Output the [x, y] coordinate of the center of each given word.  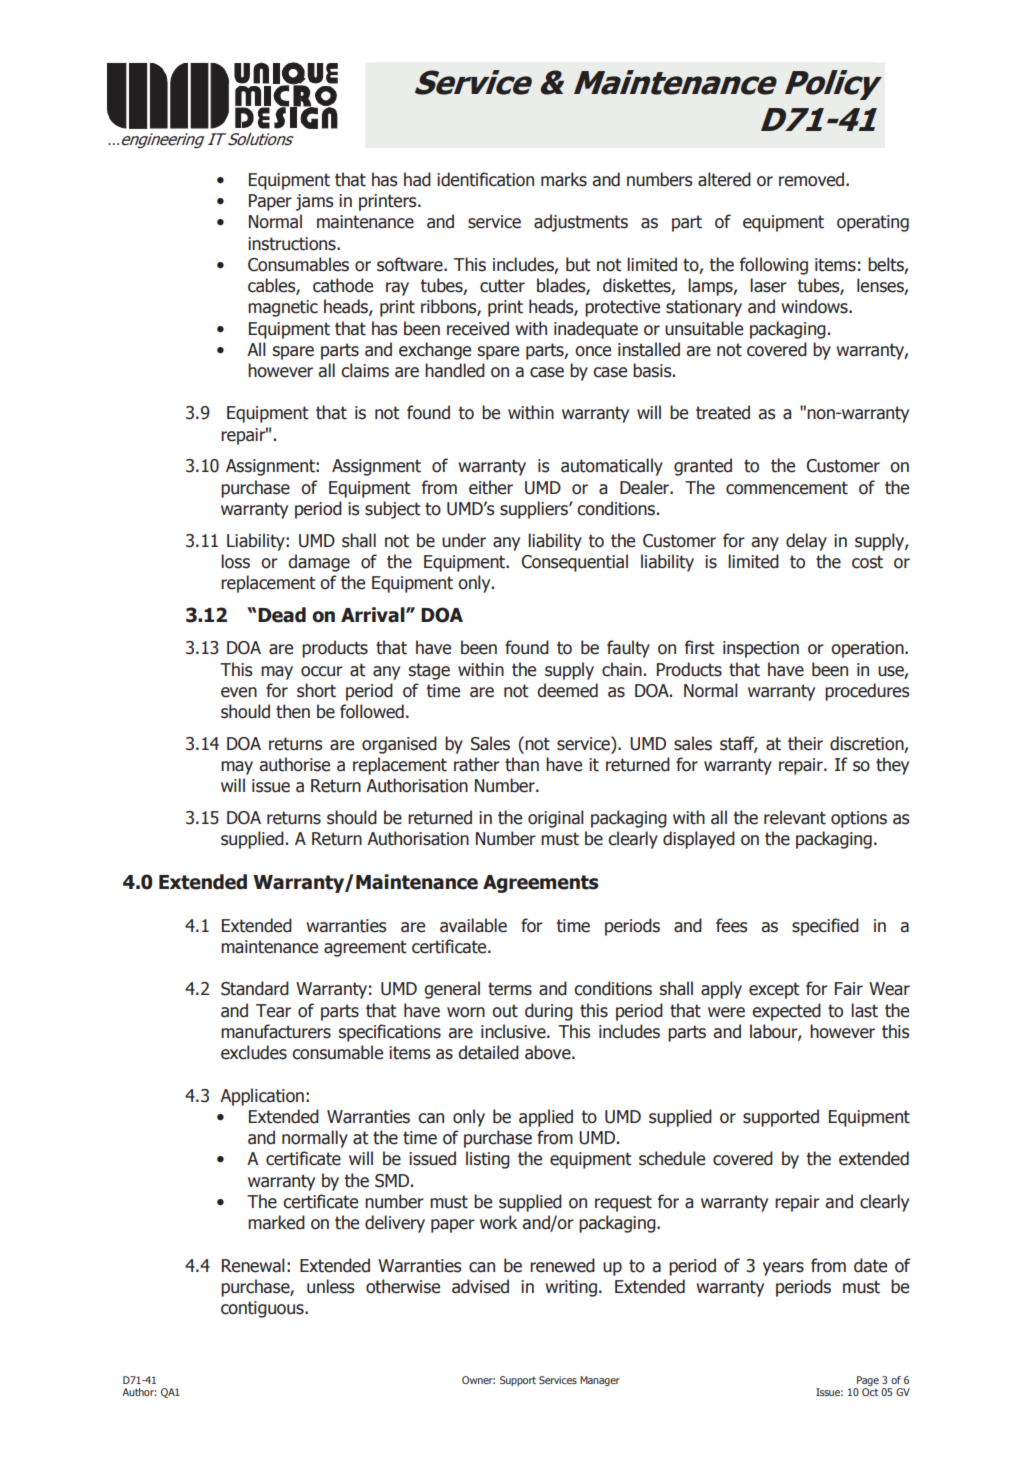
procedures [867, 692]
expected [786, 1012]
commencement [787, 488]
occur [322, 671]
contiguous [263, 1309]
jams [314, 202]
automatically [612, 467]
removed [813, 179]
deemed [567, 690]
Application [262, 1097]
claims [365, 370]
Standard [255, 988]
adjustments [581, 223]
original [556, 819]
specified [825, 927]
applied [546, 1118]
